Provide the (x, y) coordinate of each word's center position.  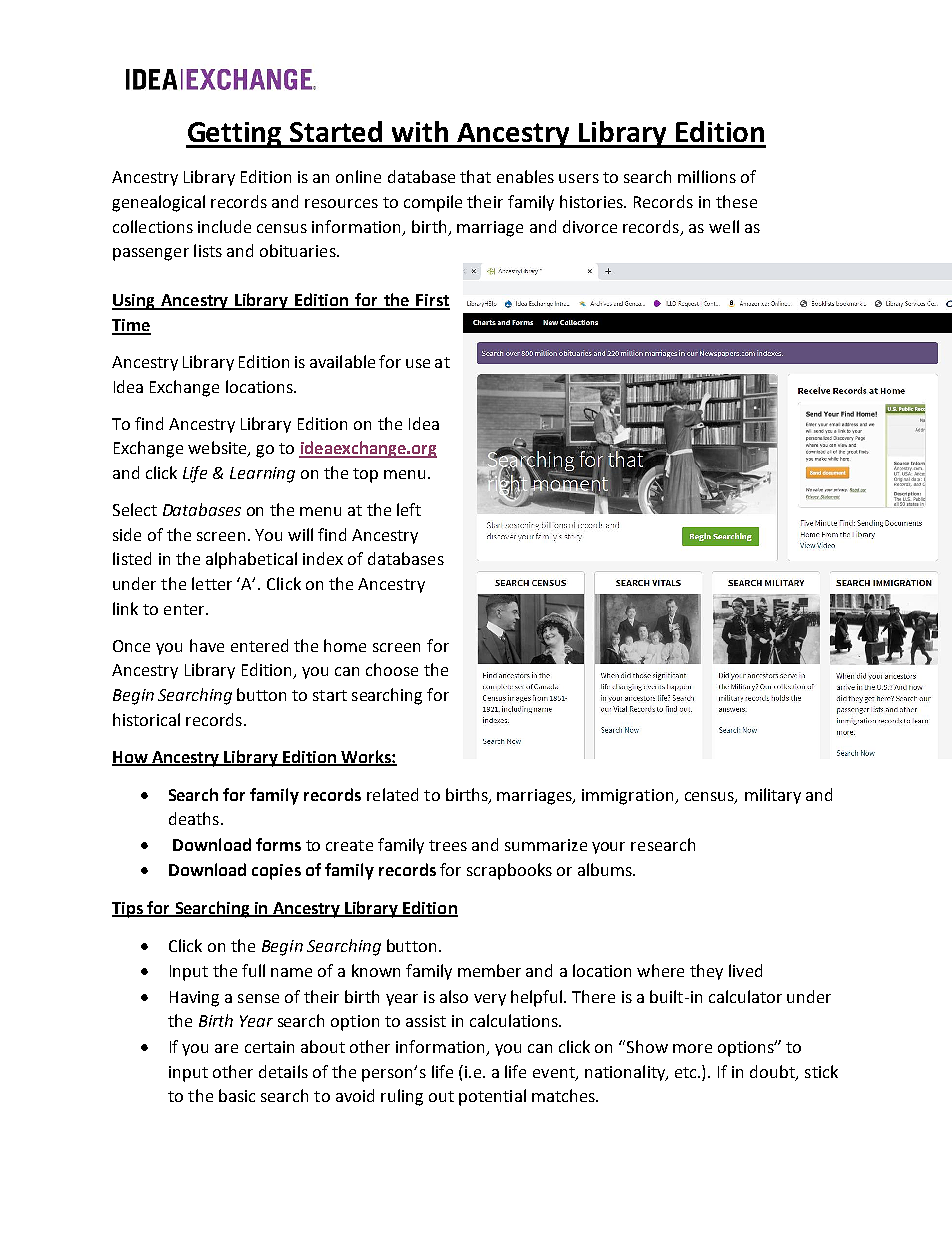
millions (707, 176)
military (773, 796)
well (724, 226)
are (226, 1048)
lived (745, 970)
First (432, 301)
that (475, 176)
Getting (235, 135)
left (409, 509)
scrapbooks (509, 871)
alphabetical (251, 560)
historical (146, 719)
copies (276, 872)
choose (392, 669)
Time (131, 326)
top (365, 475)
